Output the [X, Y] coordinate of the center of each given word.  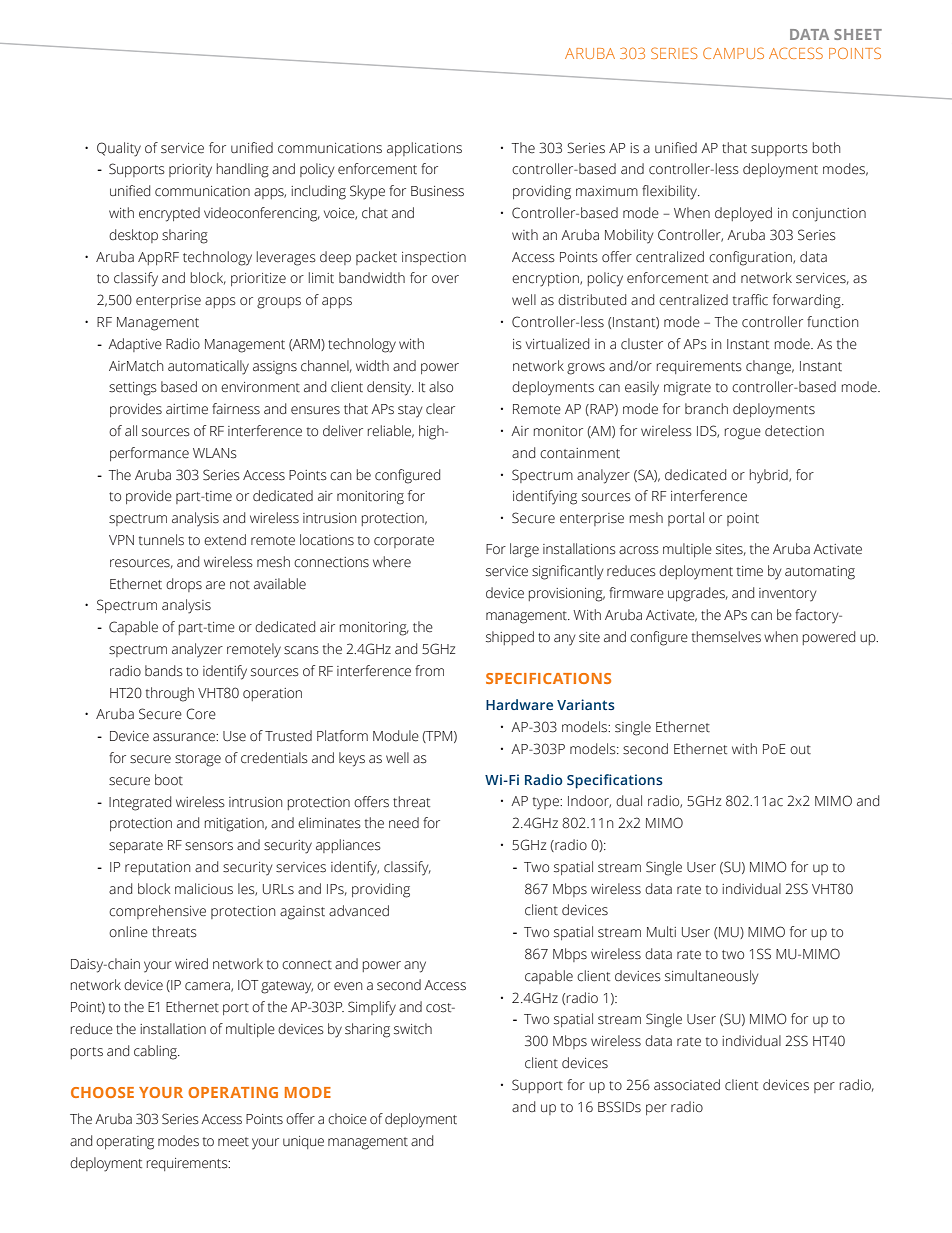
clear [440, 409]
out [800, 750]
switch [413, 1029]
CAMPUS [733, 53]
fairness [236, 409]
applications [424, 149]
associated [687, 1085]
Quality [119, 149]
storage [198, 760]
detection [794, 431]
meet [233, 1142]
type [547, 803]
